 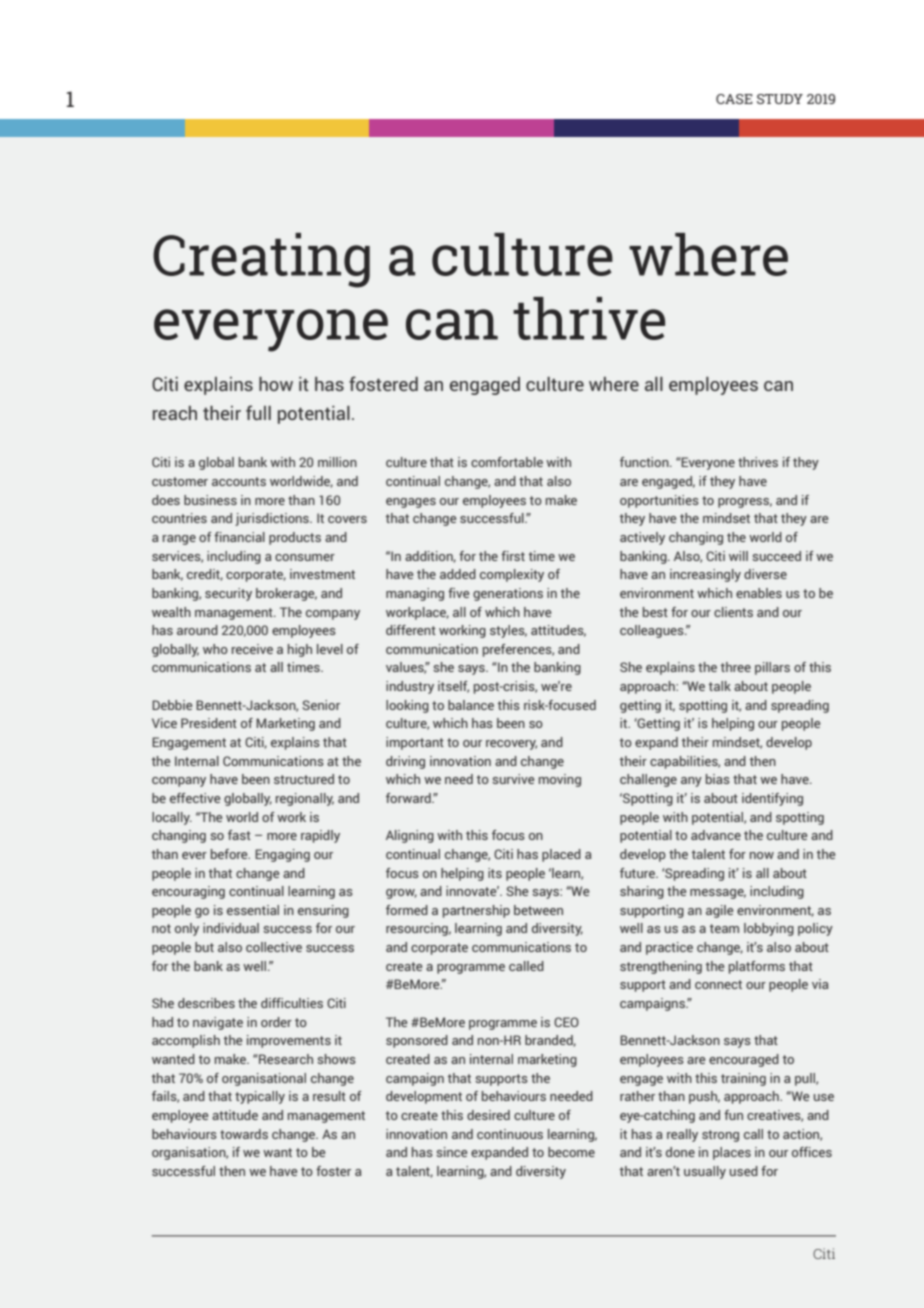 I want to click on receive, so click(x=252, y=649).
